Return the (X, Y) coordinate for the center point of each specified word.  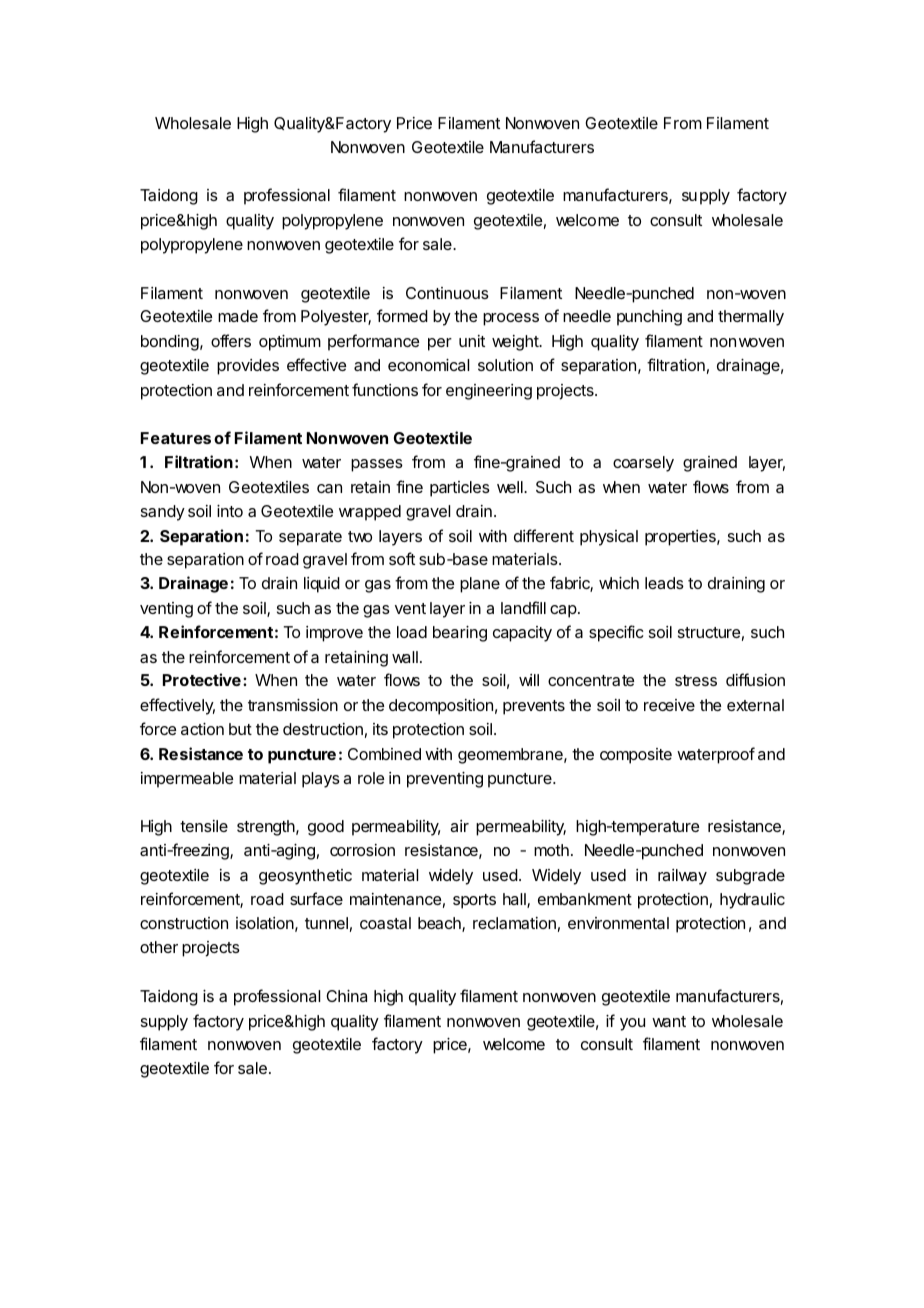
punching (649, 318)
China (346, 996)
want (669, 1021)
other (159, 947)
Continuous (447, 293)
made (238, 316)
